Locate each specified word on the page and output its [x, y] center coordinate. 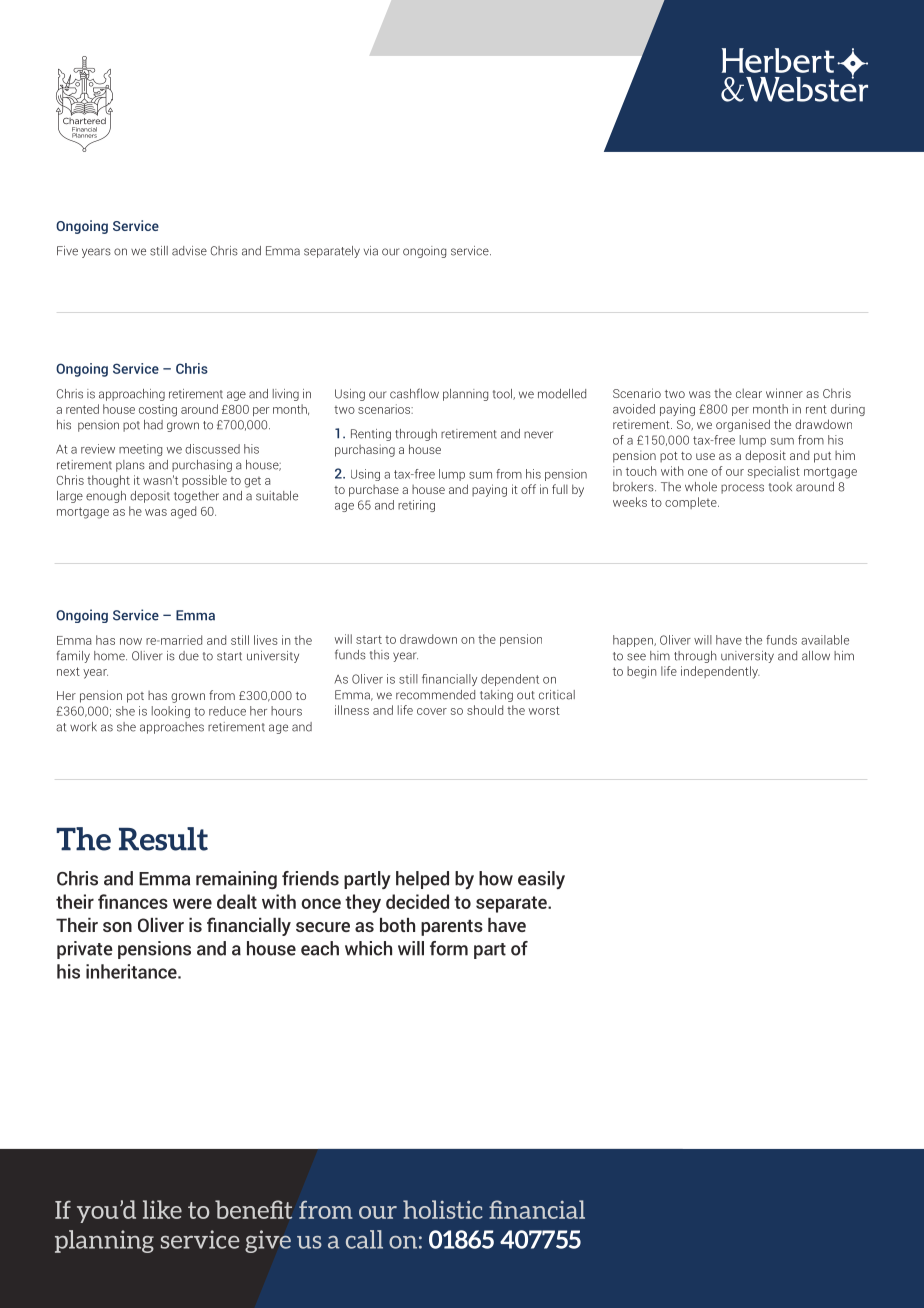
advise [189, 251]
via [371, 251]
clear [749, 393]
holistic [443, 1209]
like [162, 1209]
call [364, 1239]
